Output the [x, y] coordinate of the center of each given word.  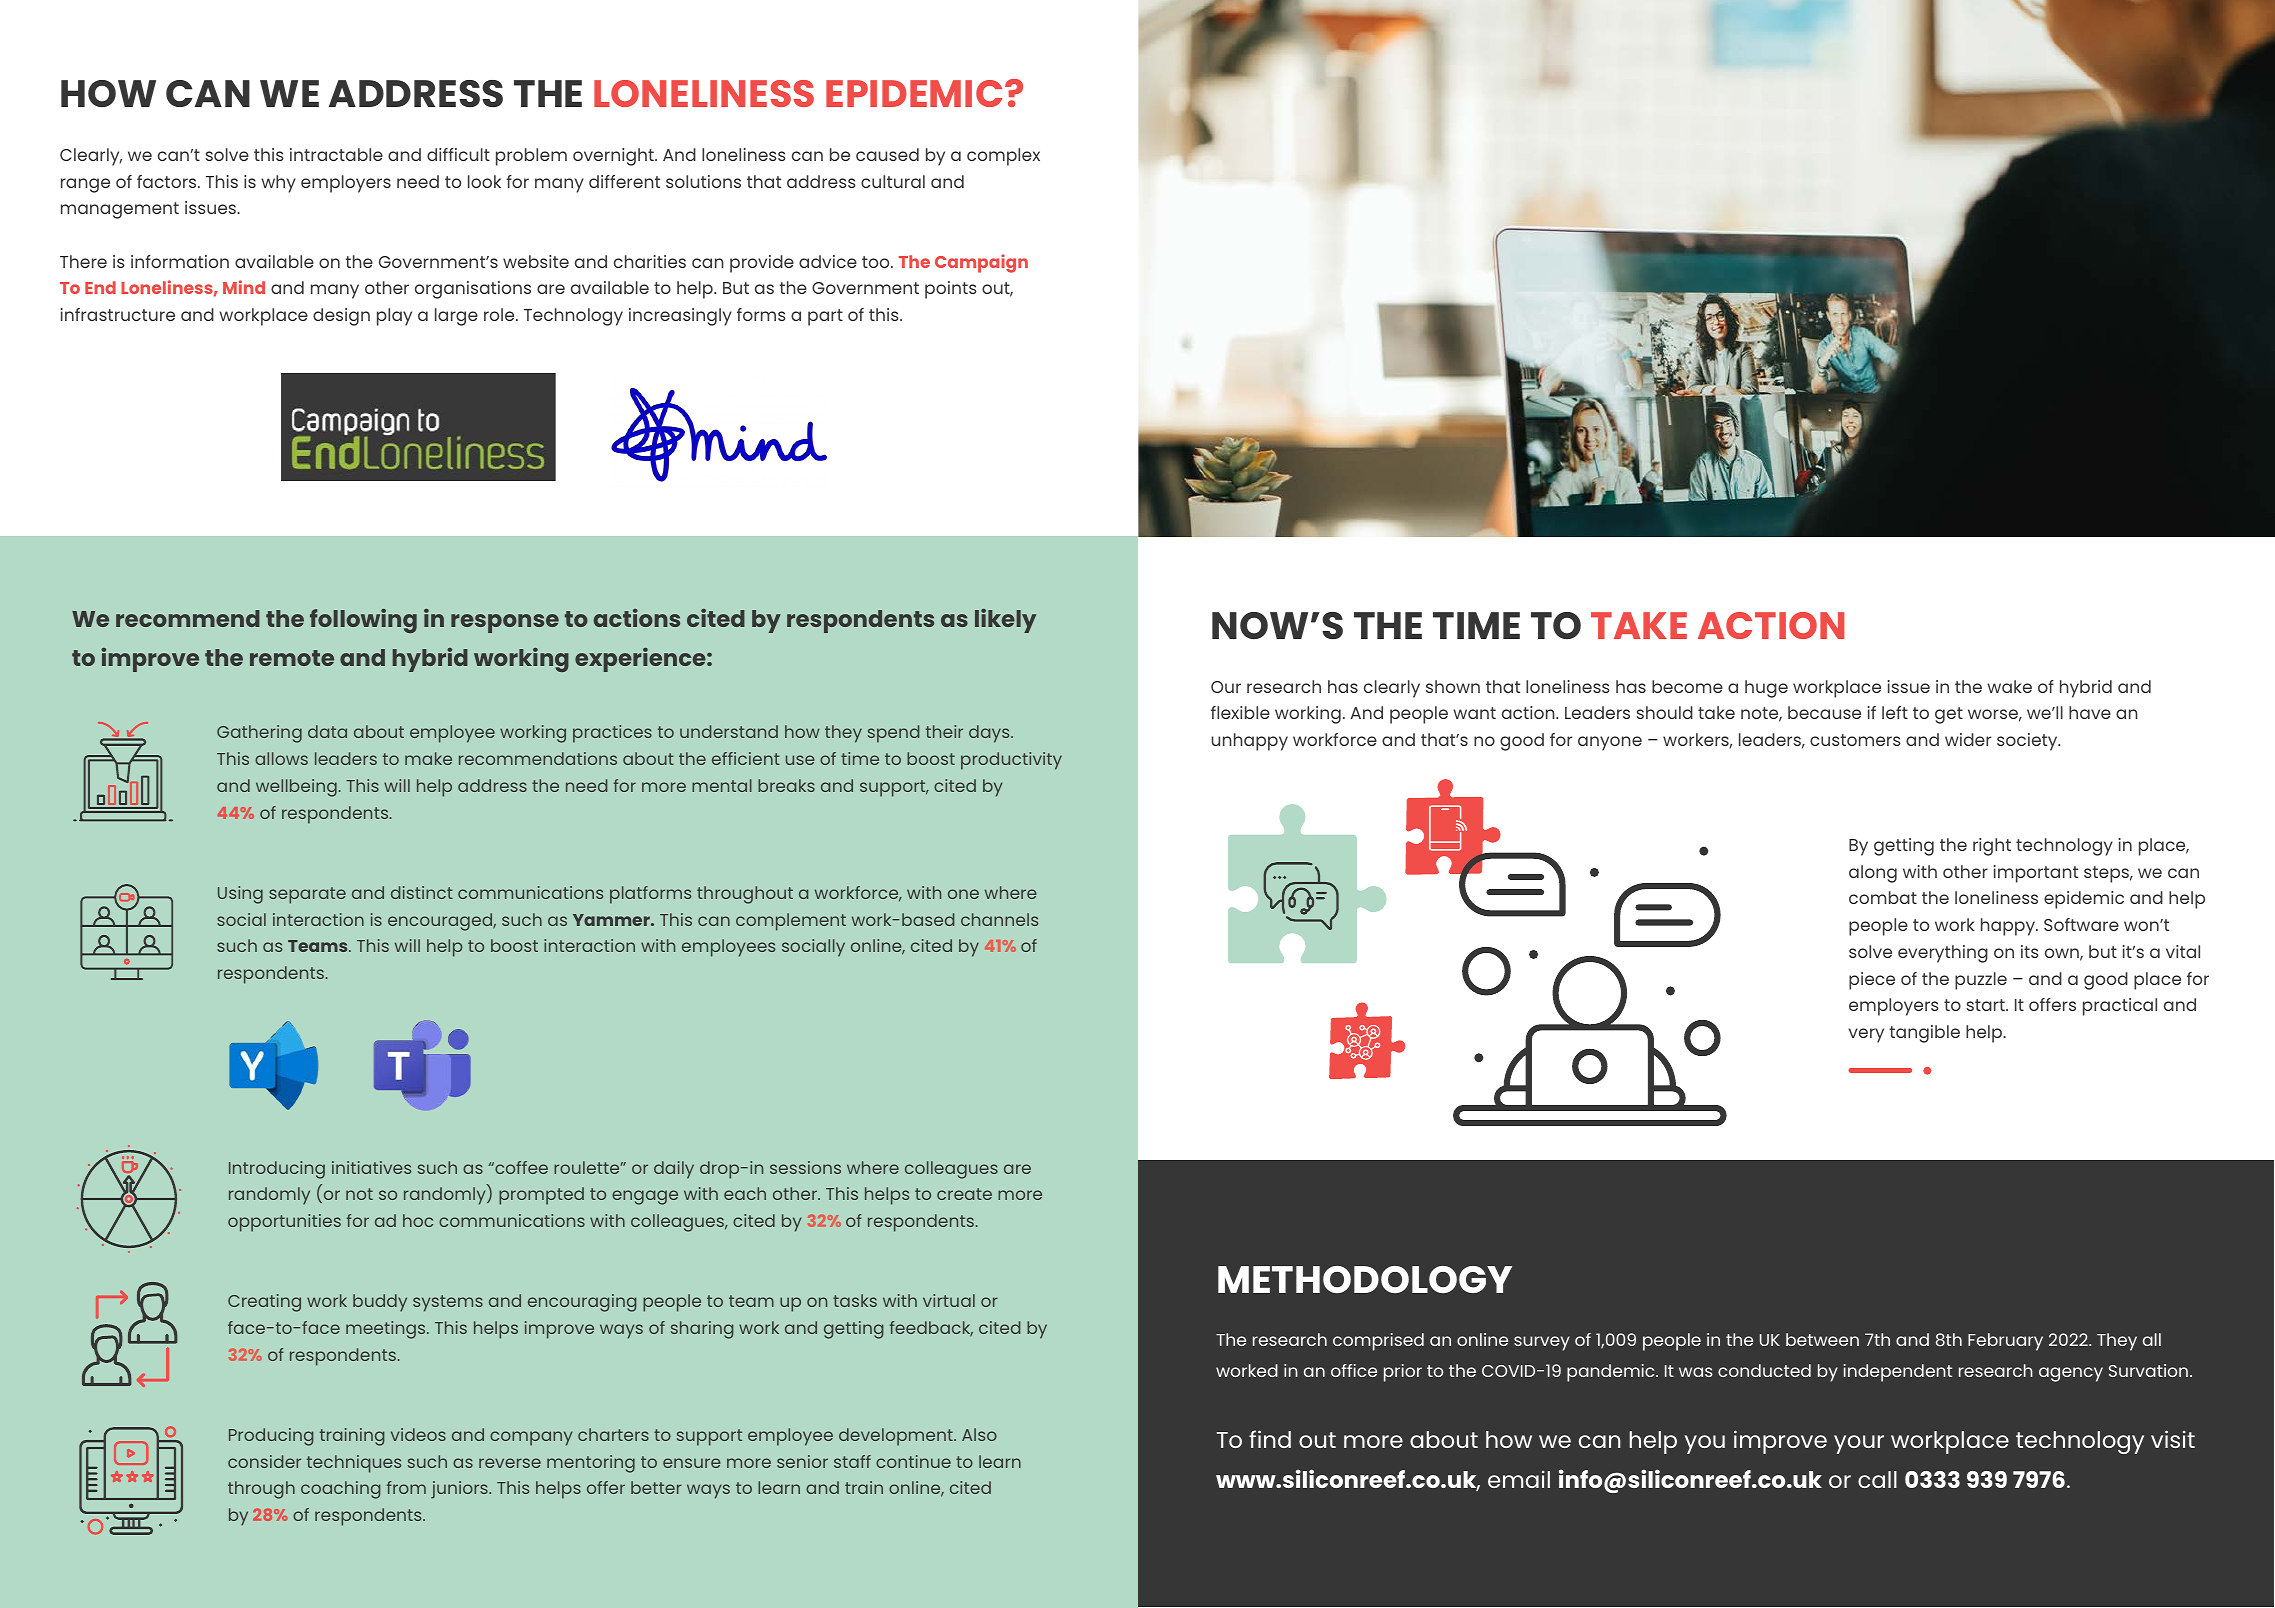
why [278, 184]
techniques [354, 1464]
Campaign [981, 263]
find [1270, 1439]
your [1859, 1444]
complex [1003, 157]
